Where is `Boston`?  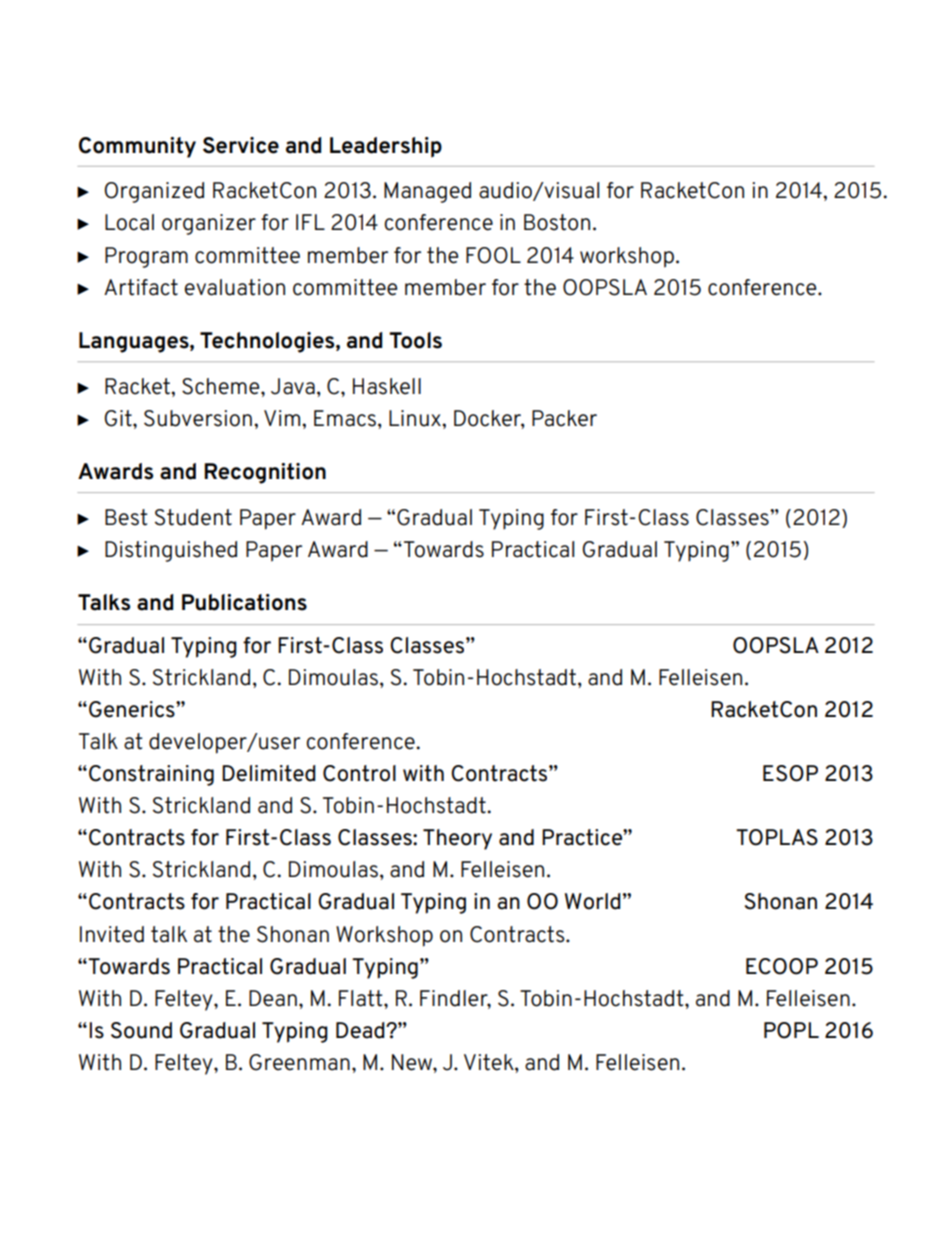 Boston is located at coordinates (557, 222).
